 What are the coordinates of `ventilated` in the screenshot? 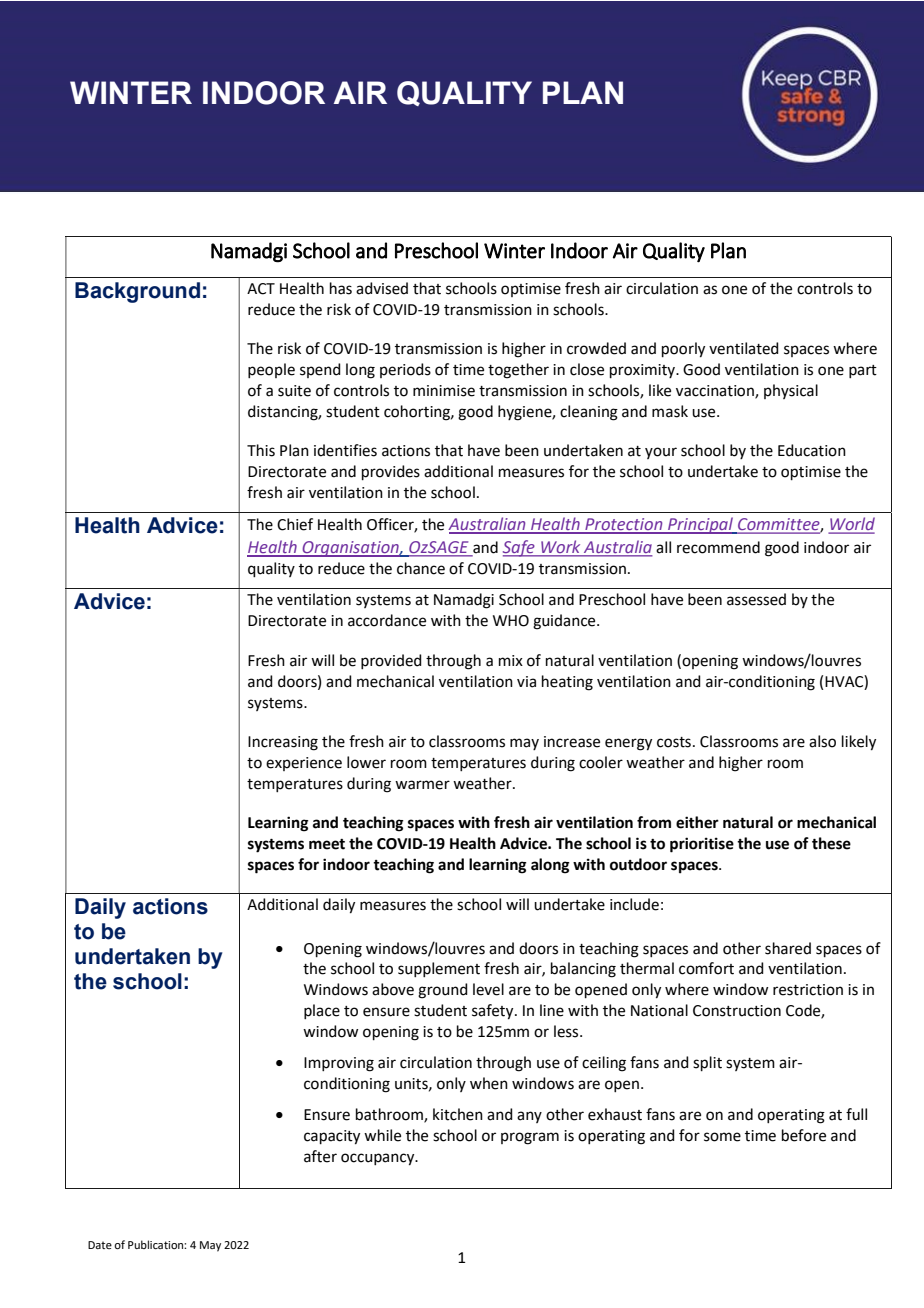 It's located at (744, 348).
